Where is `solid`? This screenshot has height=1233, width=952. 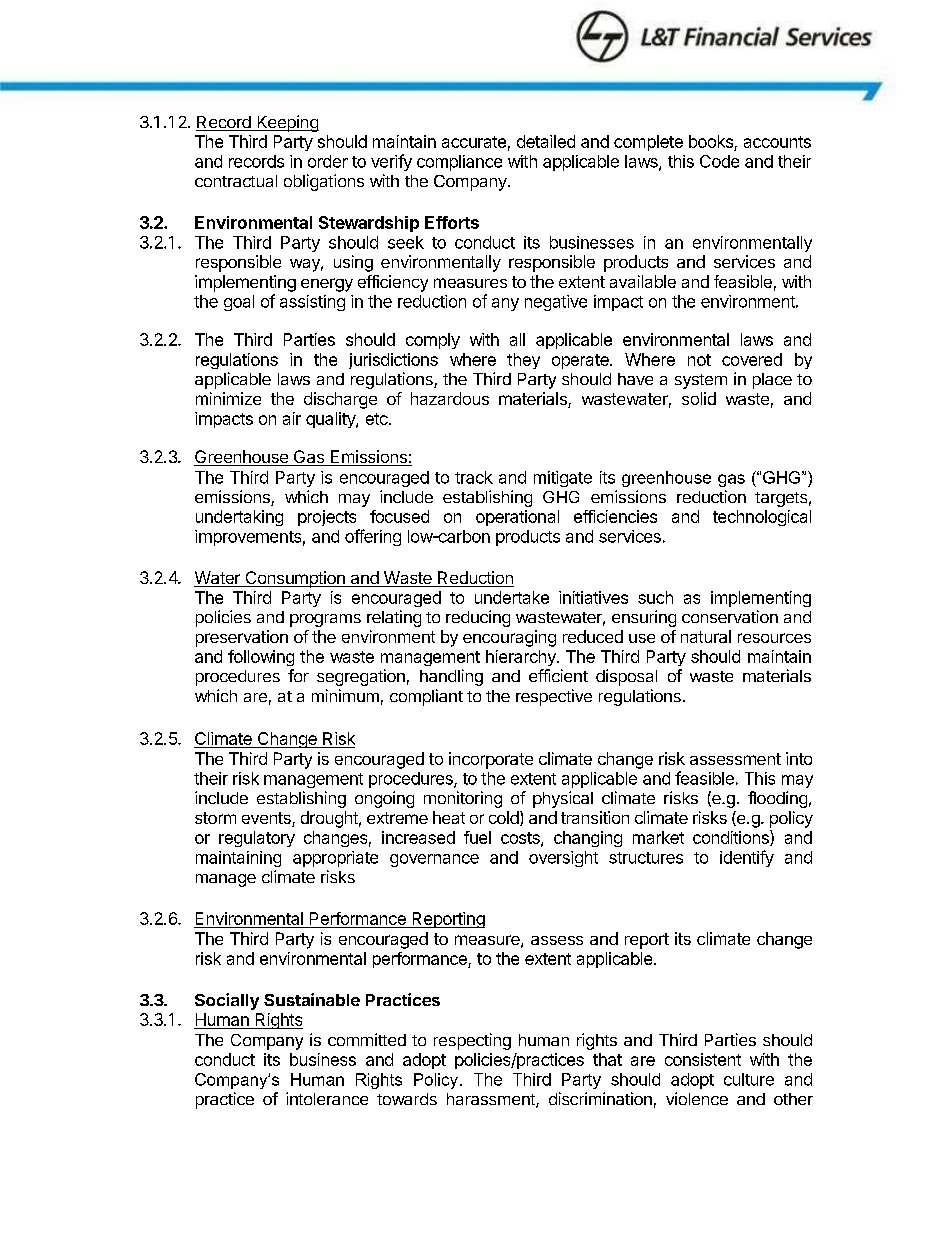
solid is located at coordinates (699, 398).
